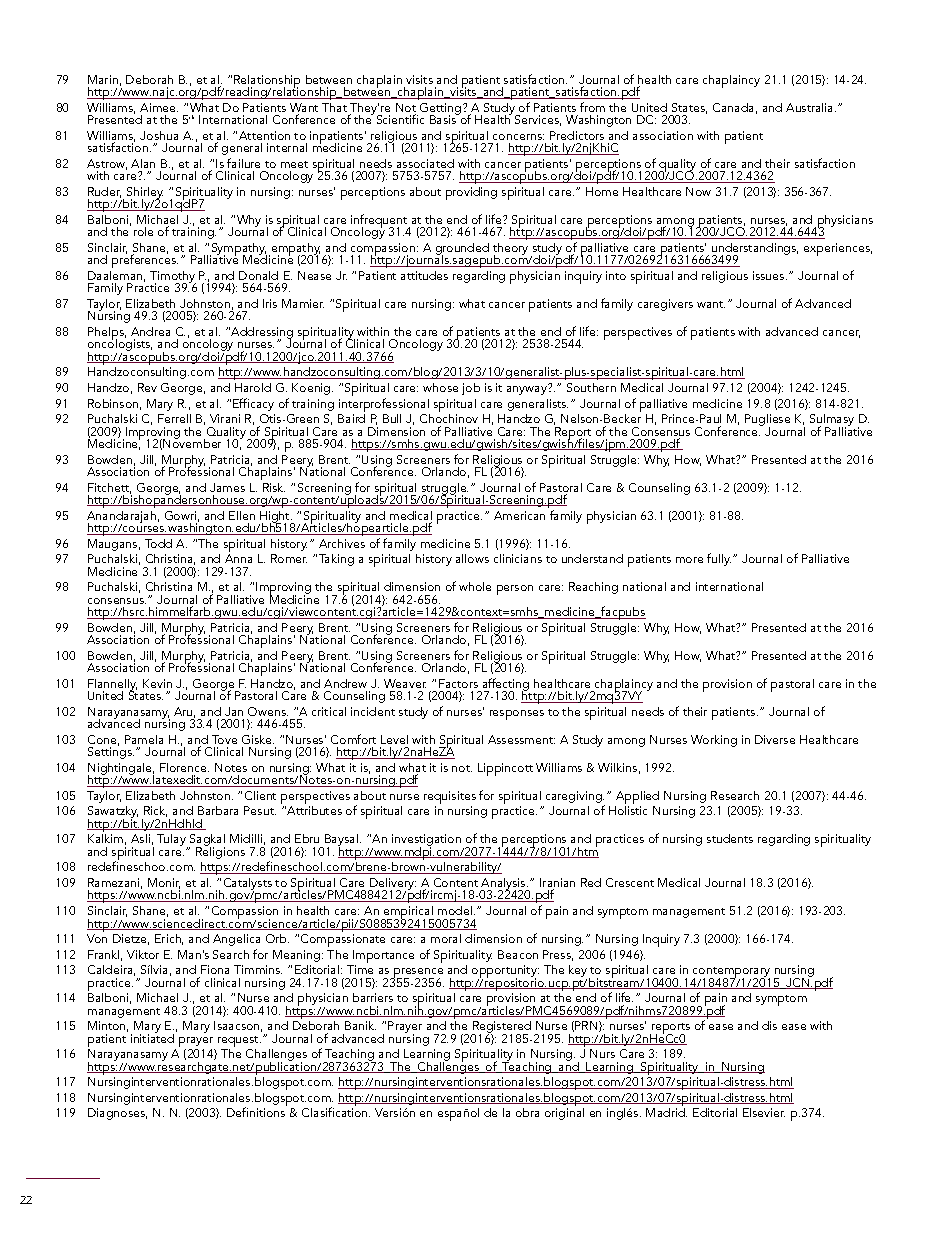 This screenshot has width=952, height=1233. Describe the element at coordinates (811, 107) in the screenshot. I see `Australia` at that location.
